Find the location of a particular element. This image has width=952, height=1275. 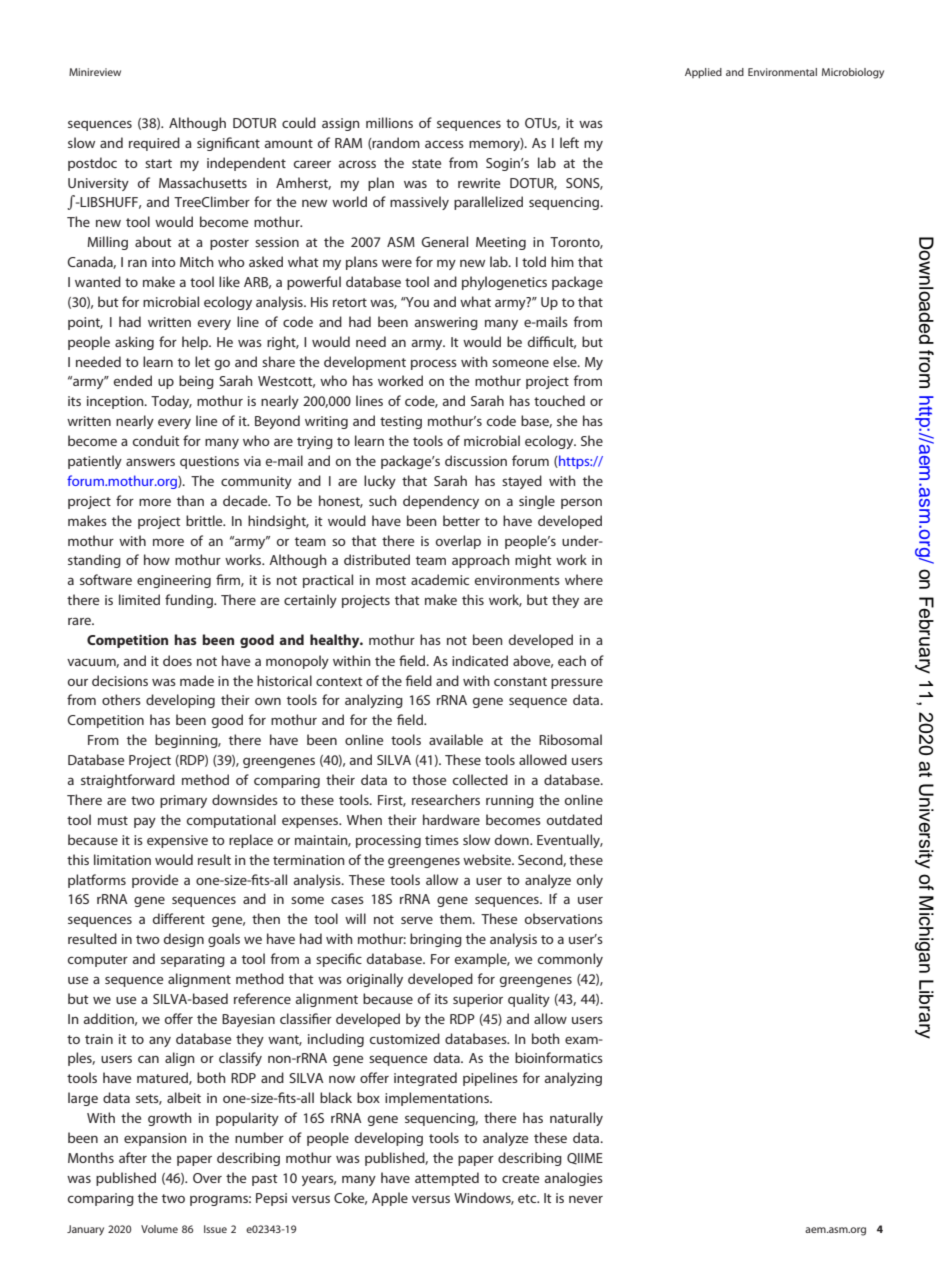

different is located at coordinates (179, 918).
